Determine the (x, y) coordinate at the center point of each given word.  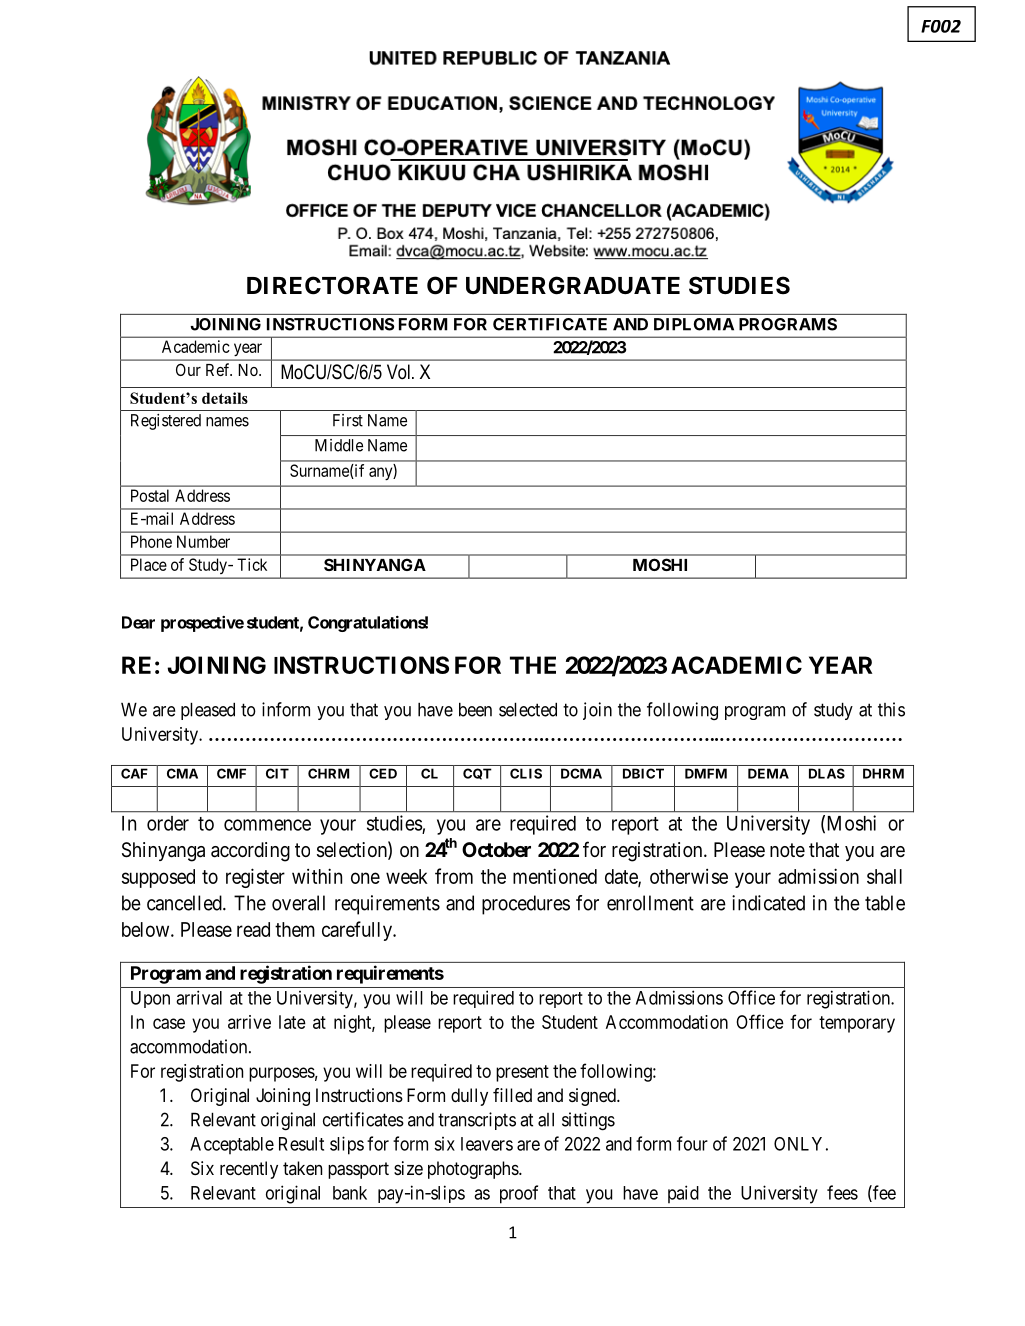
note (787, 850)
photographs (474, 1170)
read (253, 929)
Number (203, 541)
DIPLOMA (694, 324)
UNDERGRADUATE (573, 285)
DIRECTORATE (332, 285)
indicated (768, 903)
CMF (231, 773)
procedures (526, 905)
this (891, 709)
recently (249, 1170)
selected (528, 709)
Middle (339, 445)
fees (842, 1192)
